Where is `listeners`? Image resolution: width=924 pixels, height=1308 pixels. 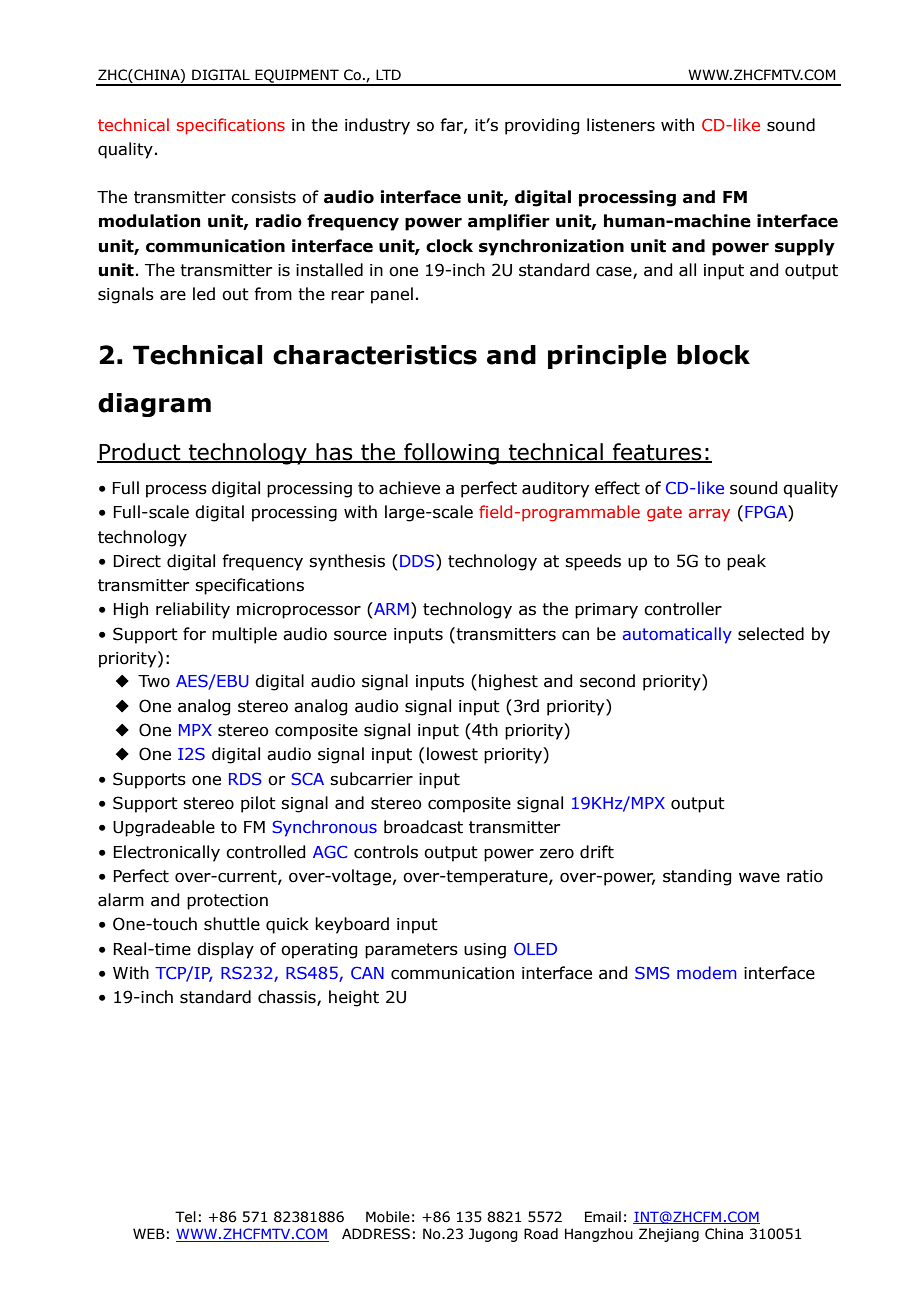 listeners is located at coordinates (621, 125).
